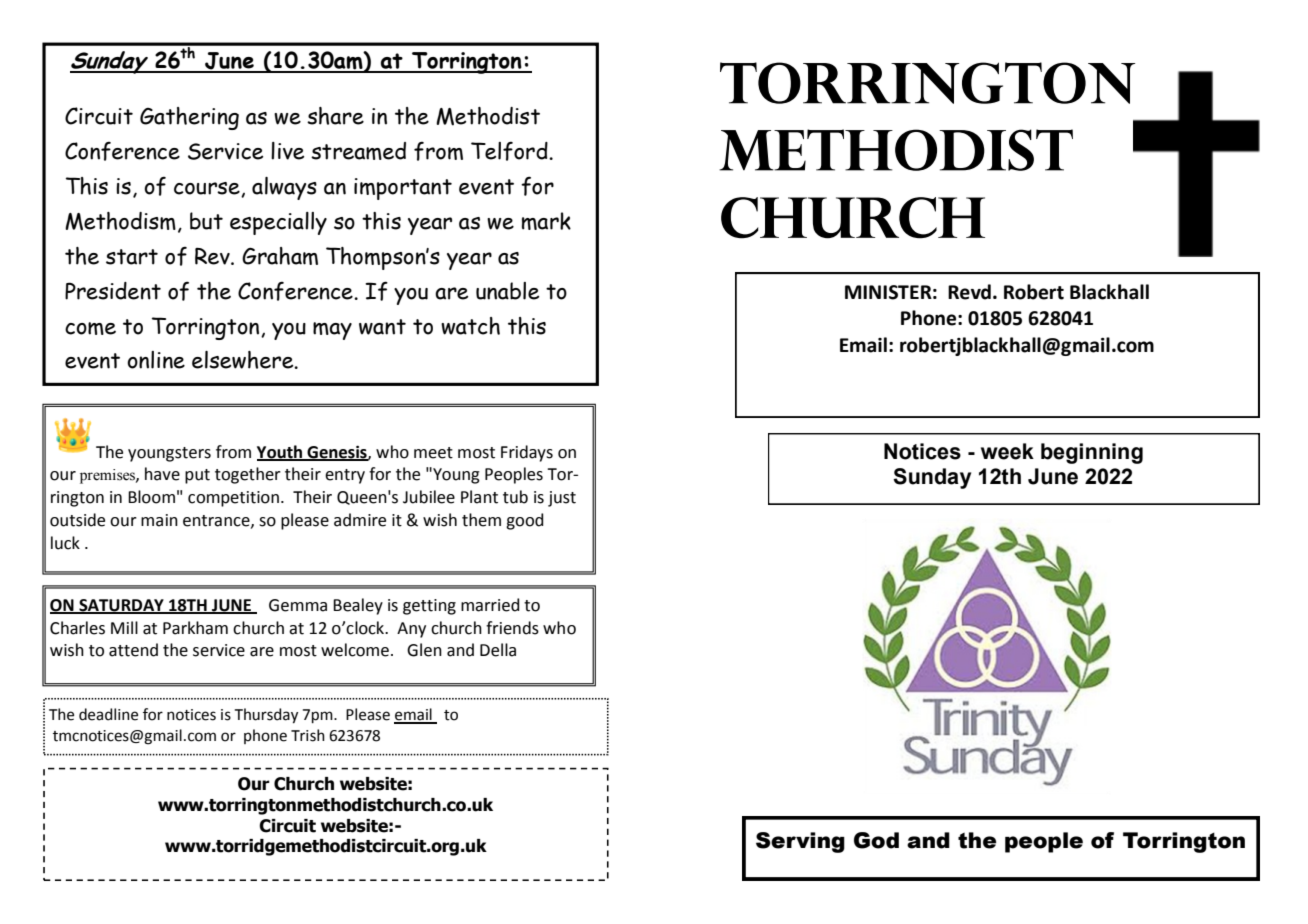  What do you see at coordinates (876, 840) in the document?
I see `God` at bounding box center [876, 840].
